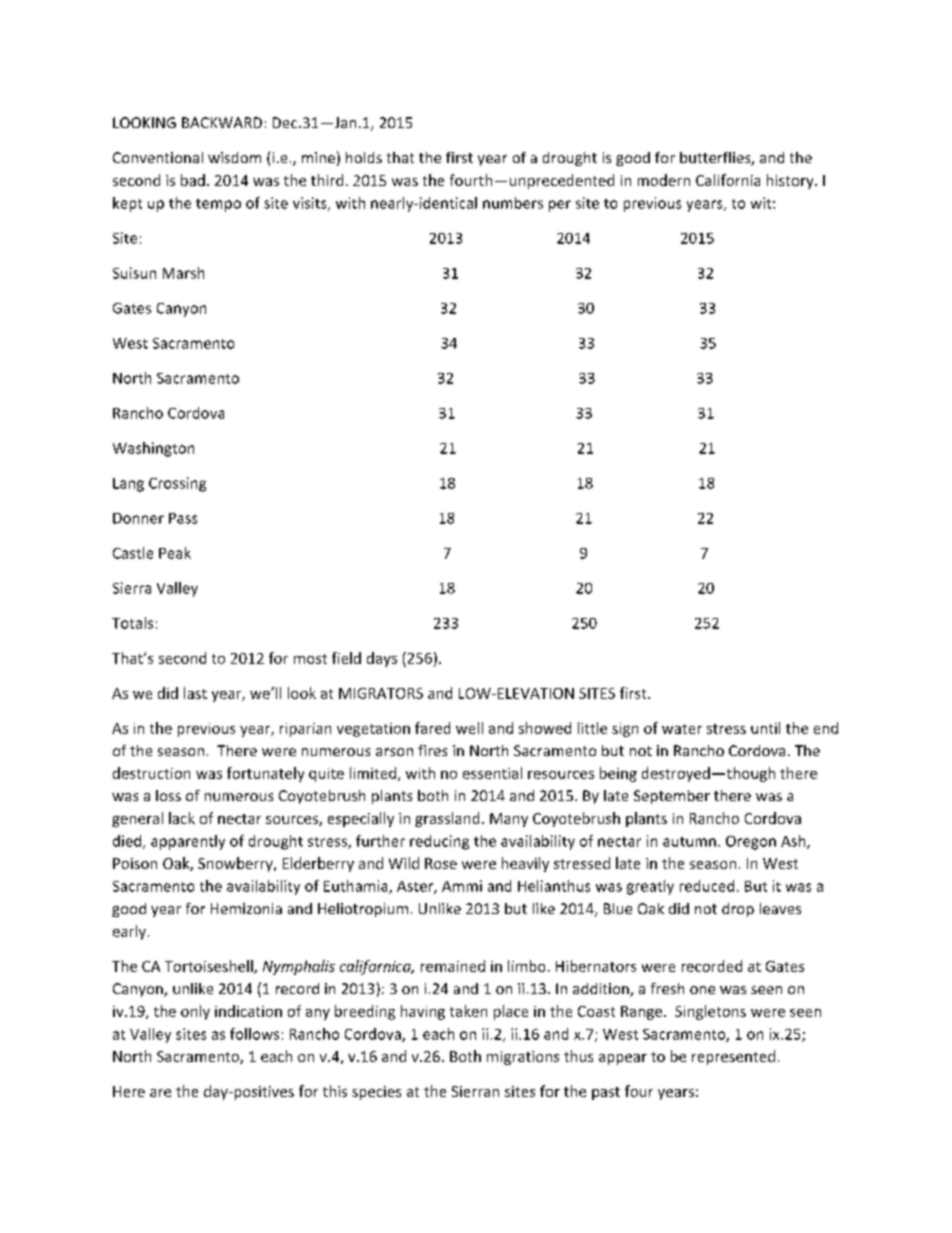 The height and width of the screenshot is (1233, 952). What do you see at coordinates (513, 203) in the screenshot?
I see `numbers` at bounding box center [513, 203].
